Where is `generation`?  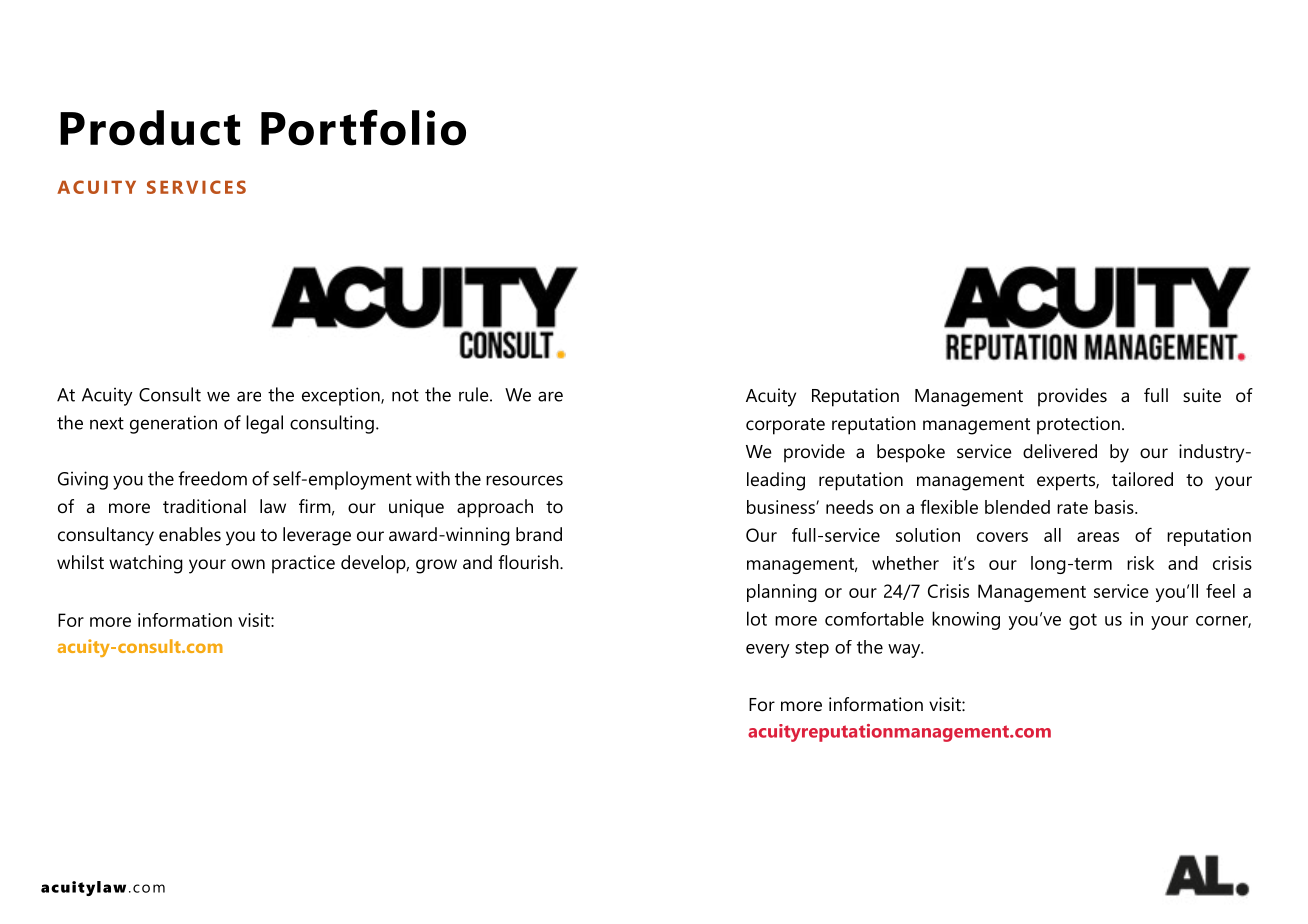
generation is located at coordinates (173, 424).
